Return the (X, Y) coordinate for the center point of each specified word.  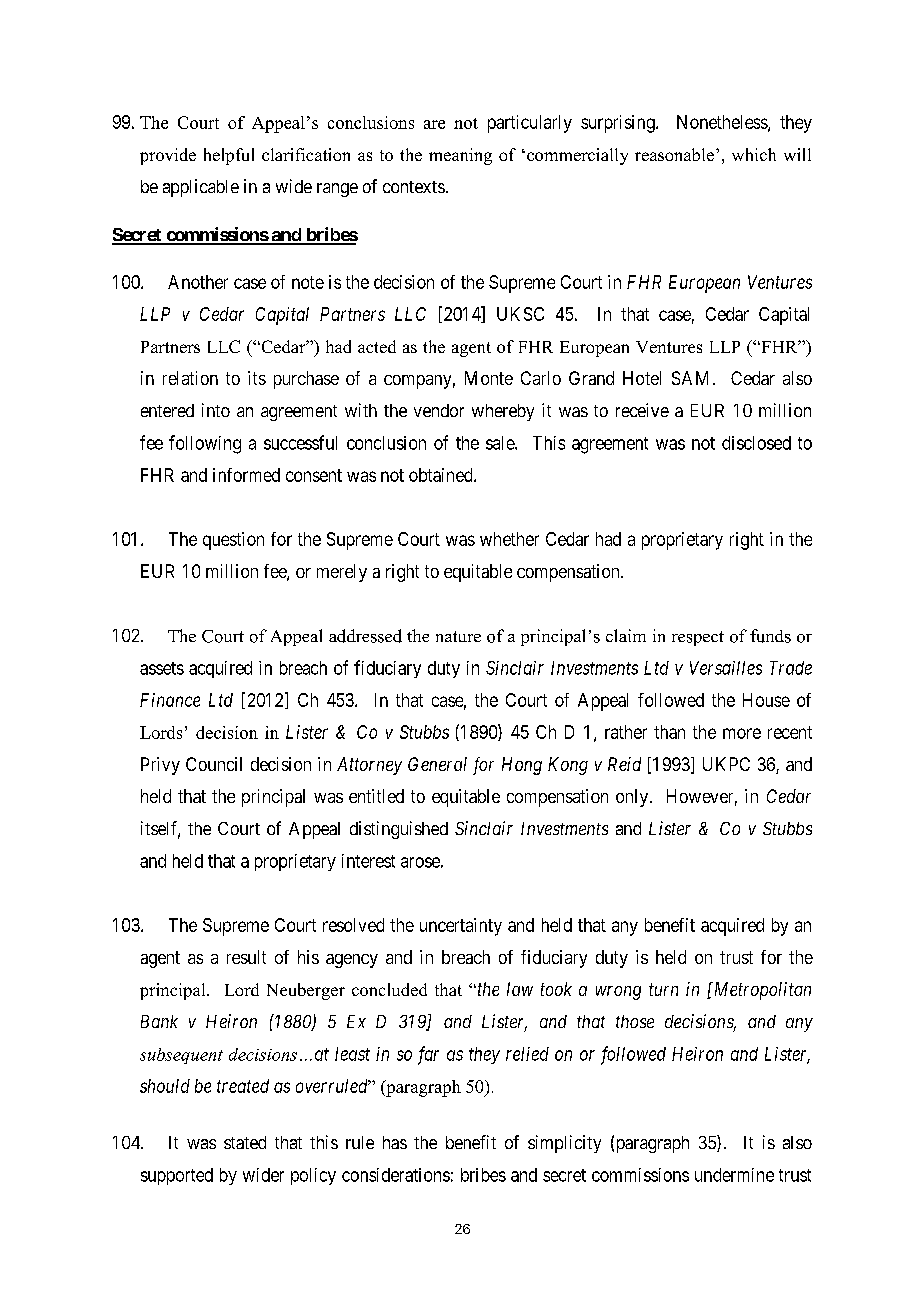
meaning (460, 156)
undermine (734, 1175)
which (754, 154)
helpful (229, 156)
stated (245, 1142)
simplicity (564, 1144)
